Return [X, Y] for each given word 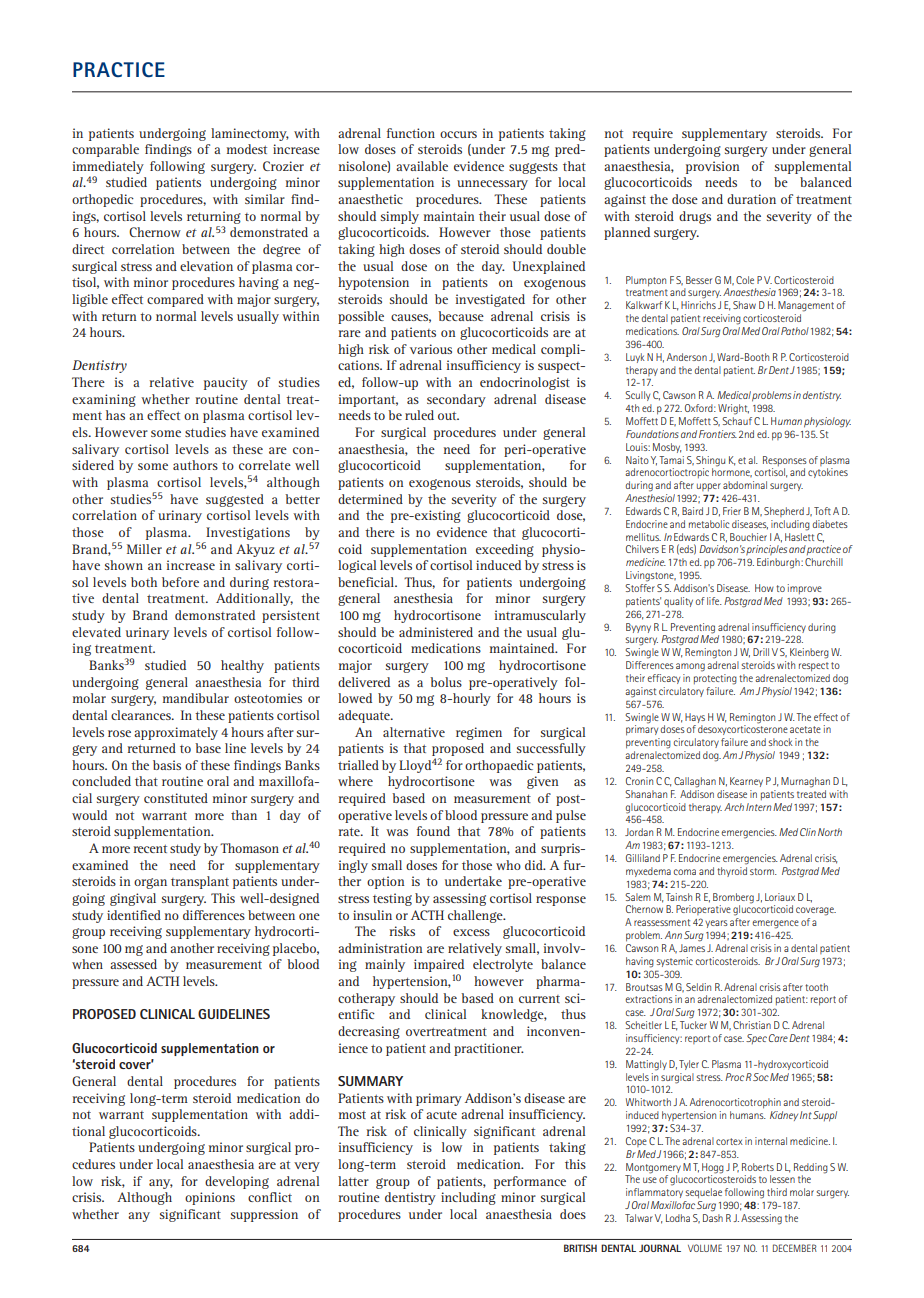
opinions [210, 1198]
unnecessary [492, 185]
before [180, 582]
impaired [439, 967]
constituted [176, 798]
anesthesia [423, 598]
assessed [133, 964]
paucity [226, 383]
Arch [734, 807]
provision [712, 167]
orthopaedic [499, 766]
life [714, 601]
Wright [733, 409]
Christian [752, 1025]
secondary [456, 400]
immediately [108, 167]
